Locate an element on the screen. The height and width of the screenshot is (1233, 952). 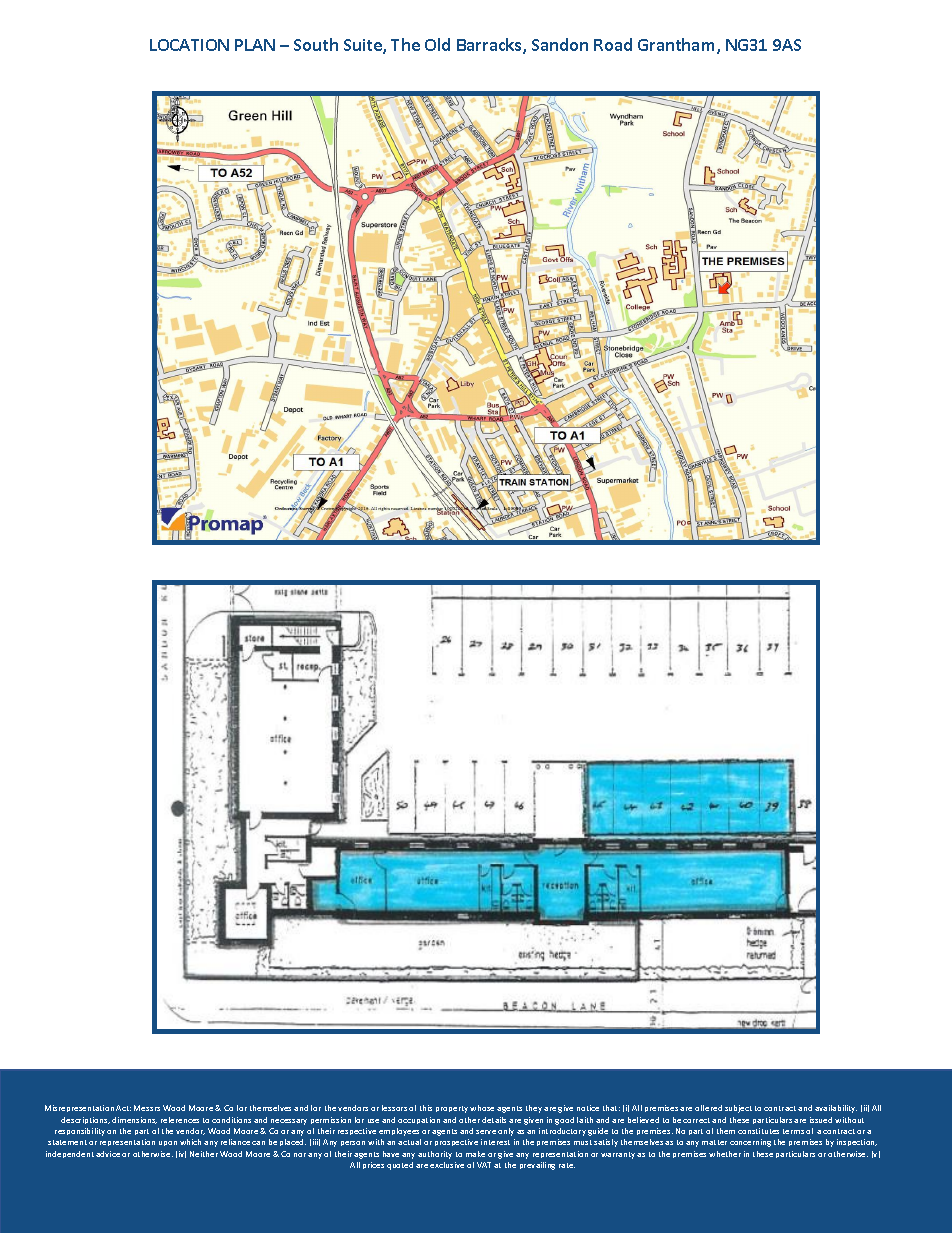
PLAN is located at coordinates (255, 45).
